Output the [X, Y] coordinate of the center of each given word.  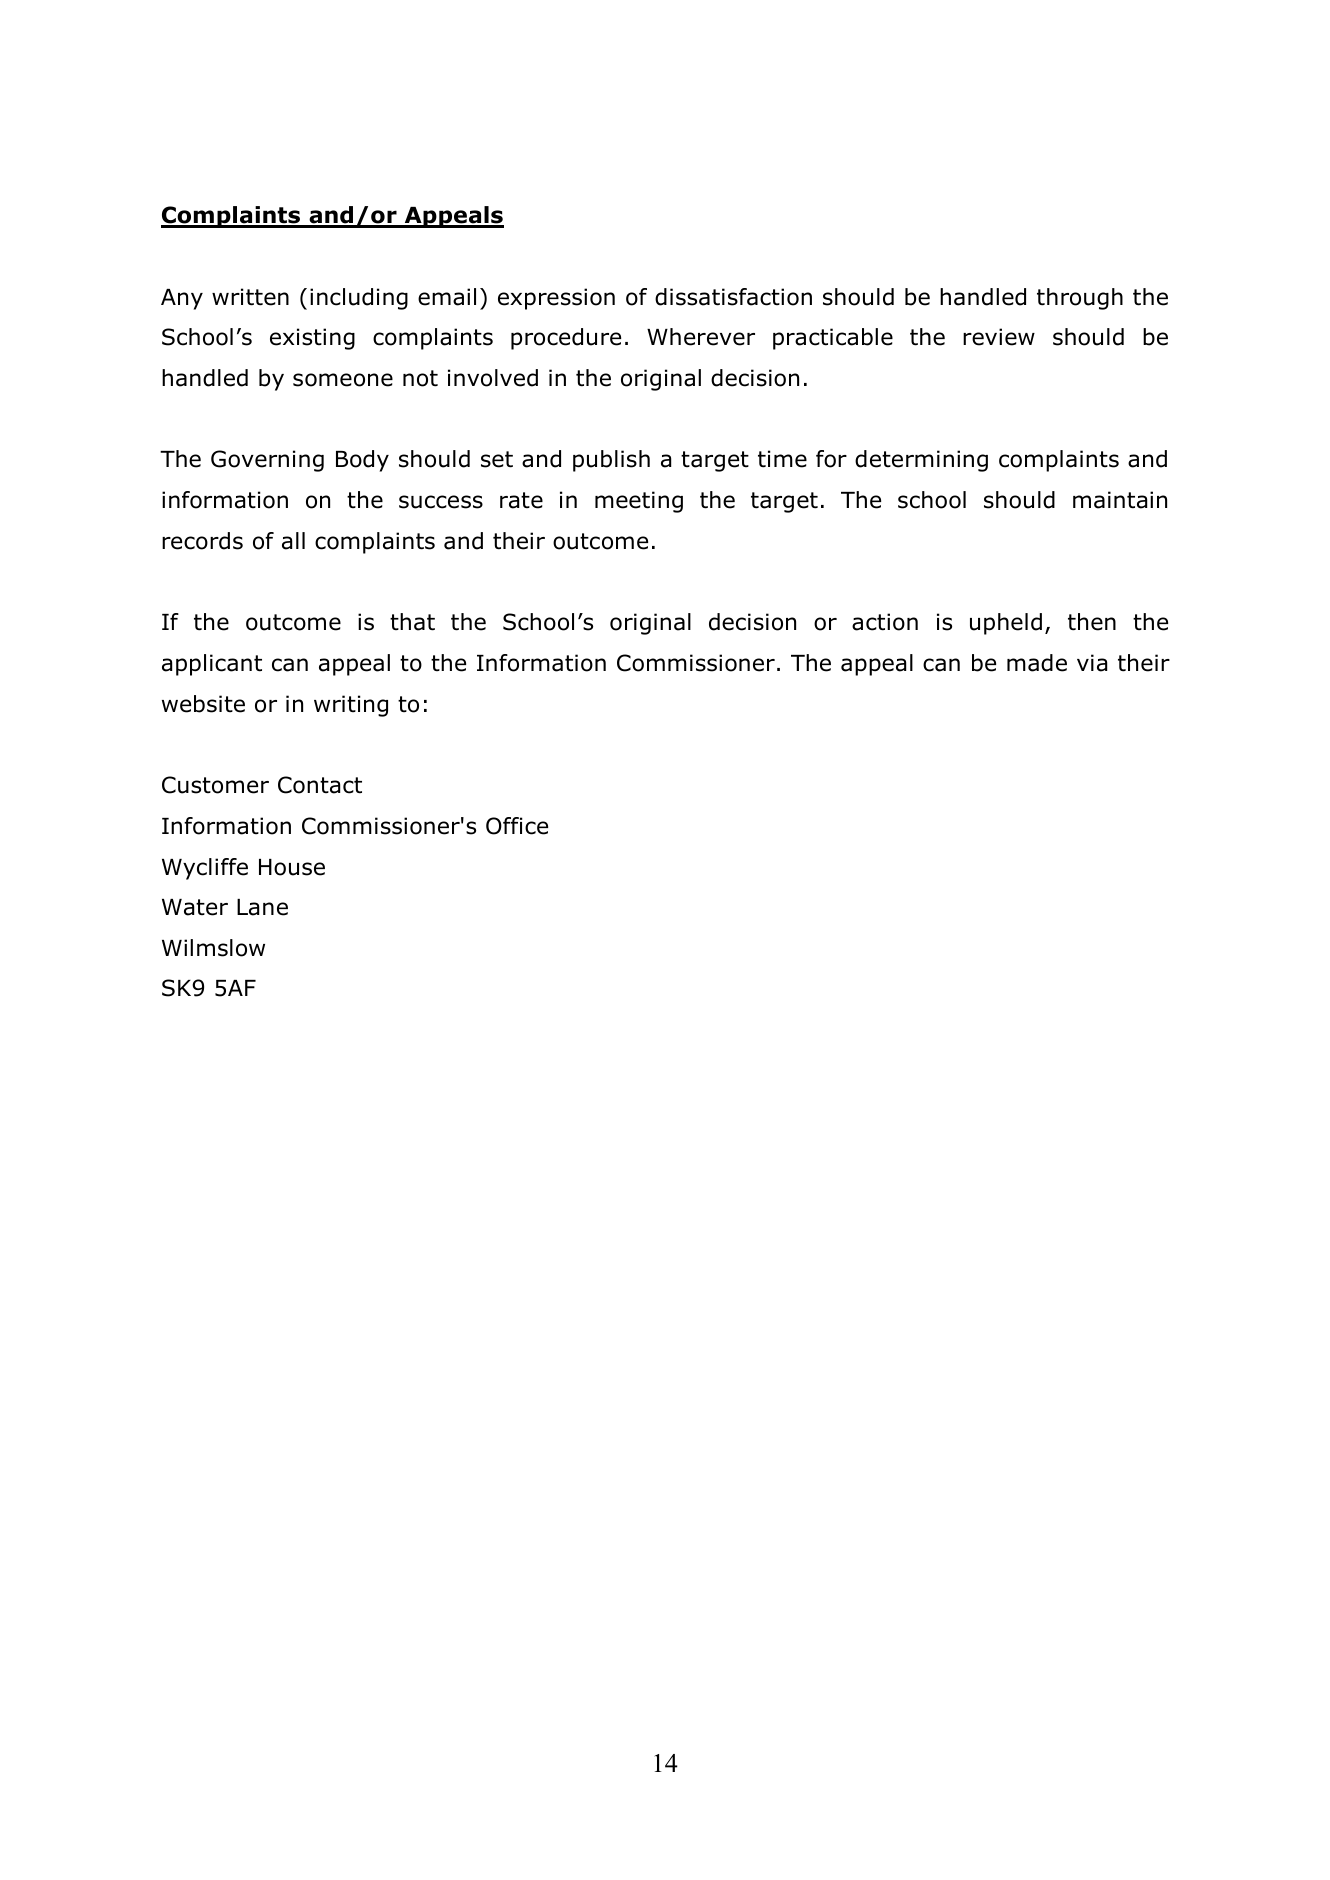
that [412, 622]
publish [611, 461]
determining [921, 461]
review [999, 337]
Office [517, 826]
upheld [1006, 624]
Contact [320, 785]
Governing [267, 461]
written [250, 297]
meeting [639, 502]
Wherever [701, 337]
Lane [262, 907]
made [1037, 663]
